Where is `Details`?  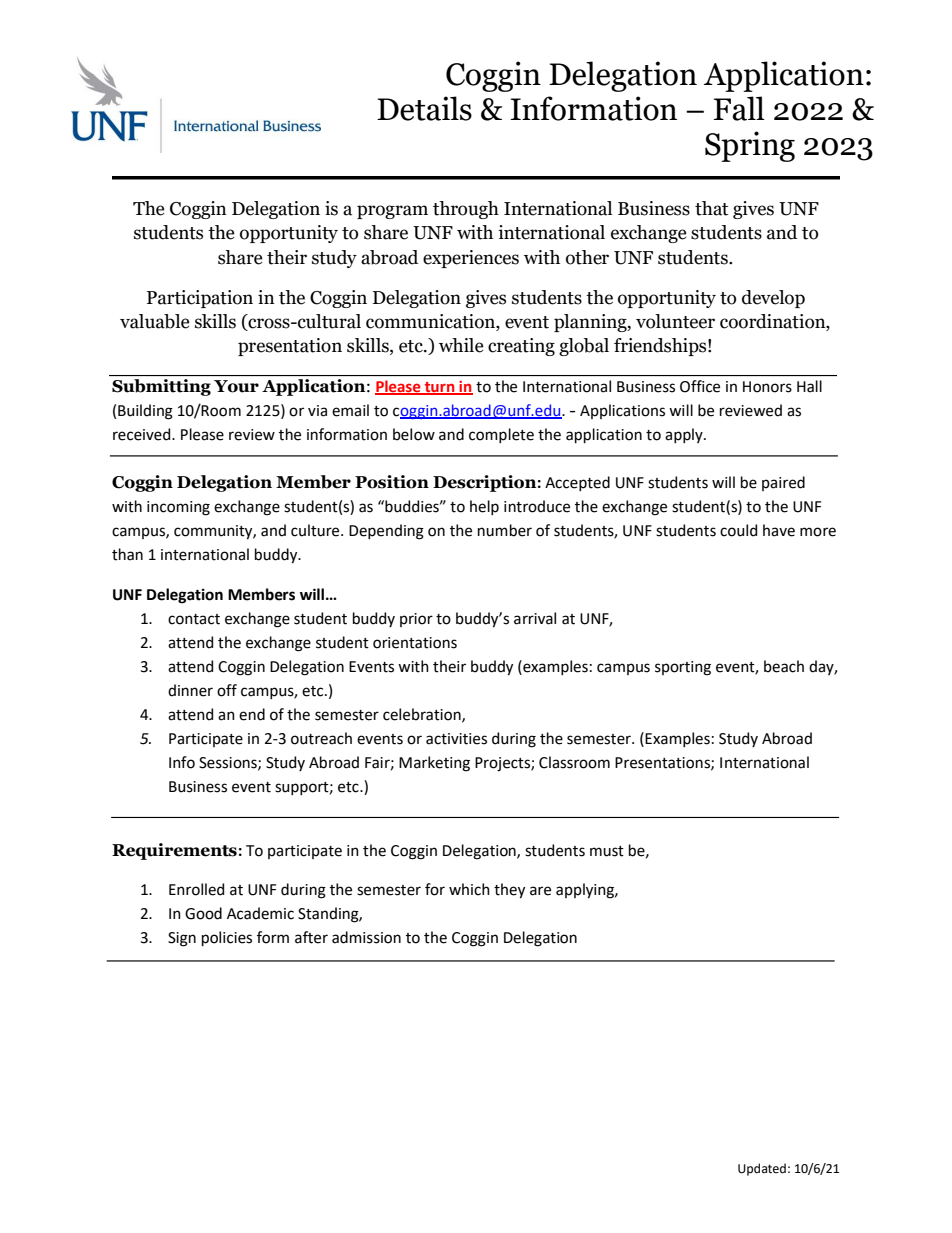 Details is located at coordinates (424, 108).
